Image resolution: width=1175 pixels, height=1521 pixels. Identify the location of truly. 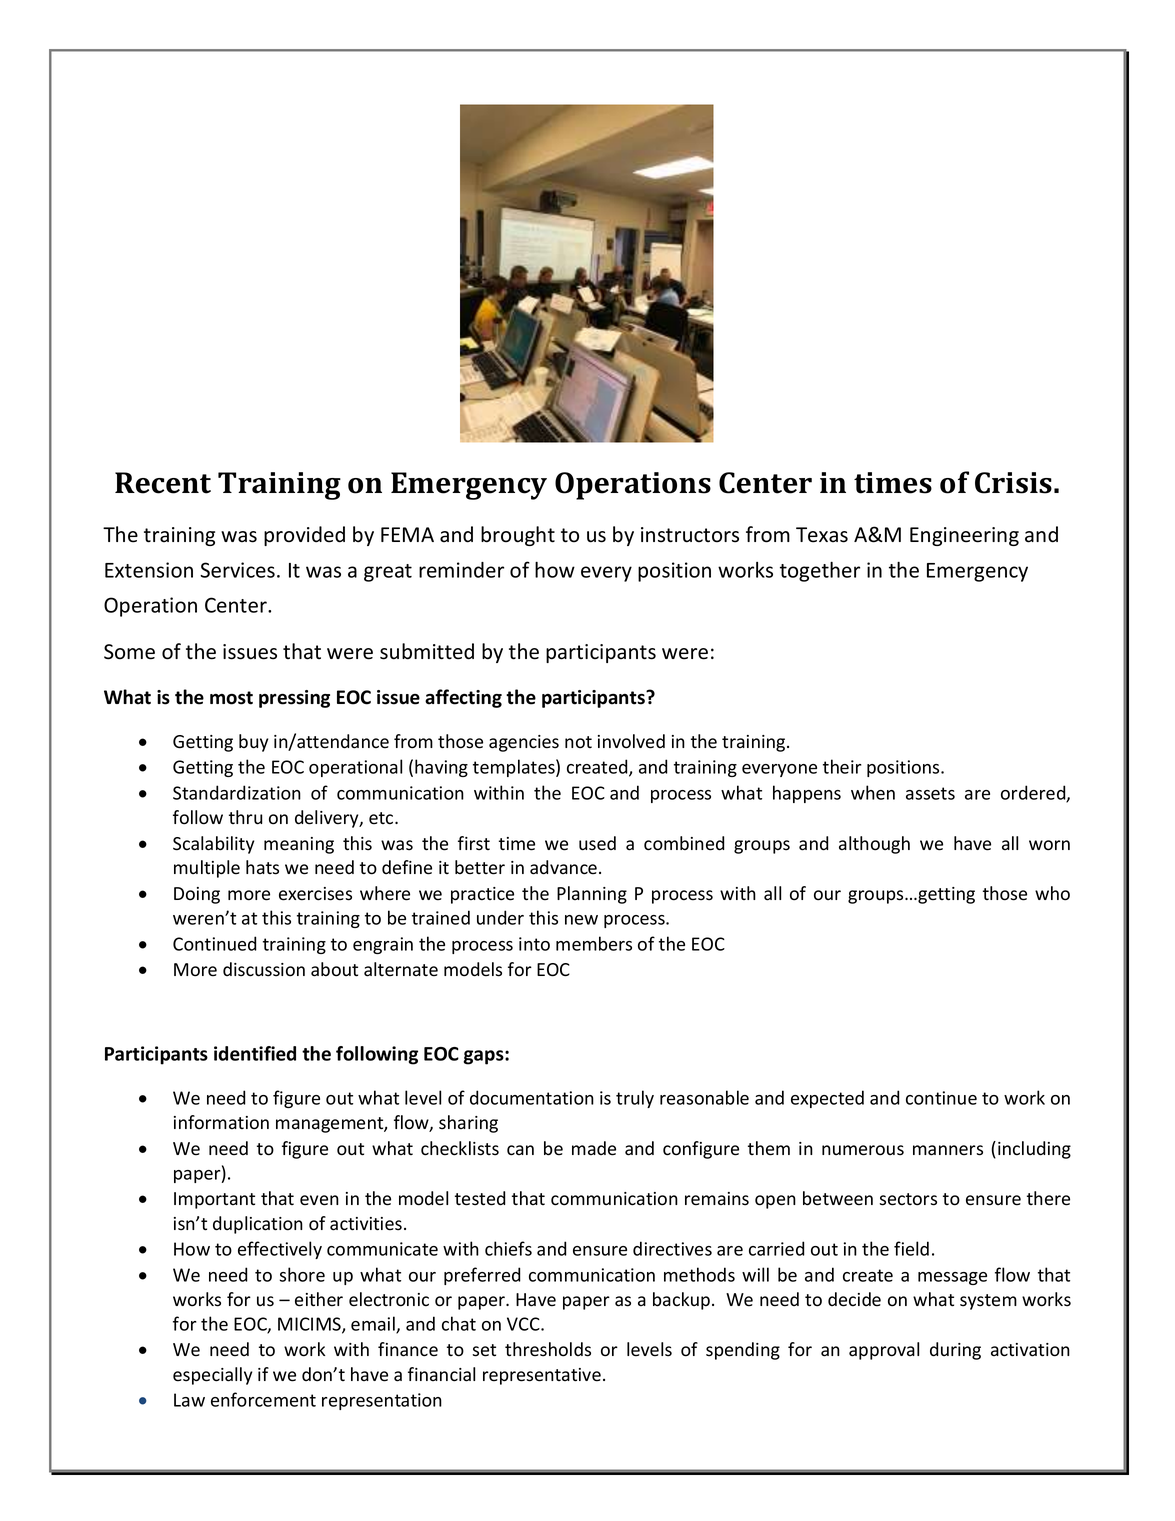
(635, 1099).
